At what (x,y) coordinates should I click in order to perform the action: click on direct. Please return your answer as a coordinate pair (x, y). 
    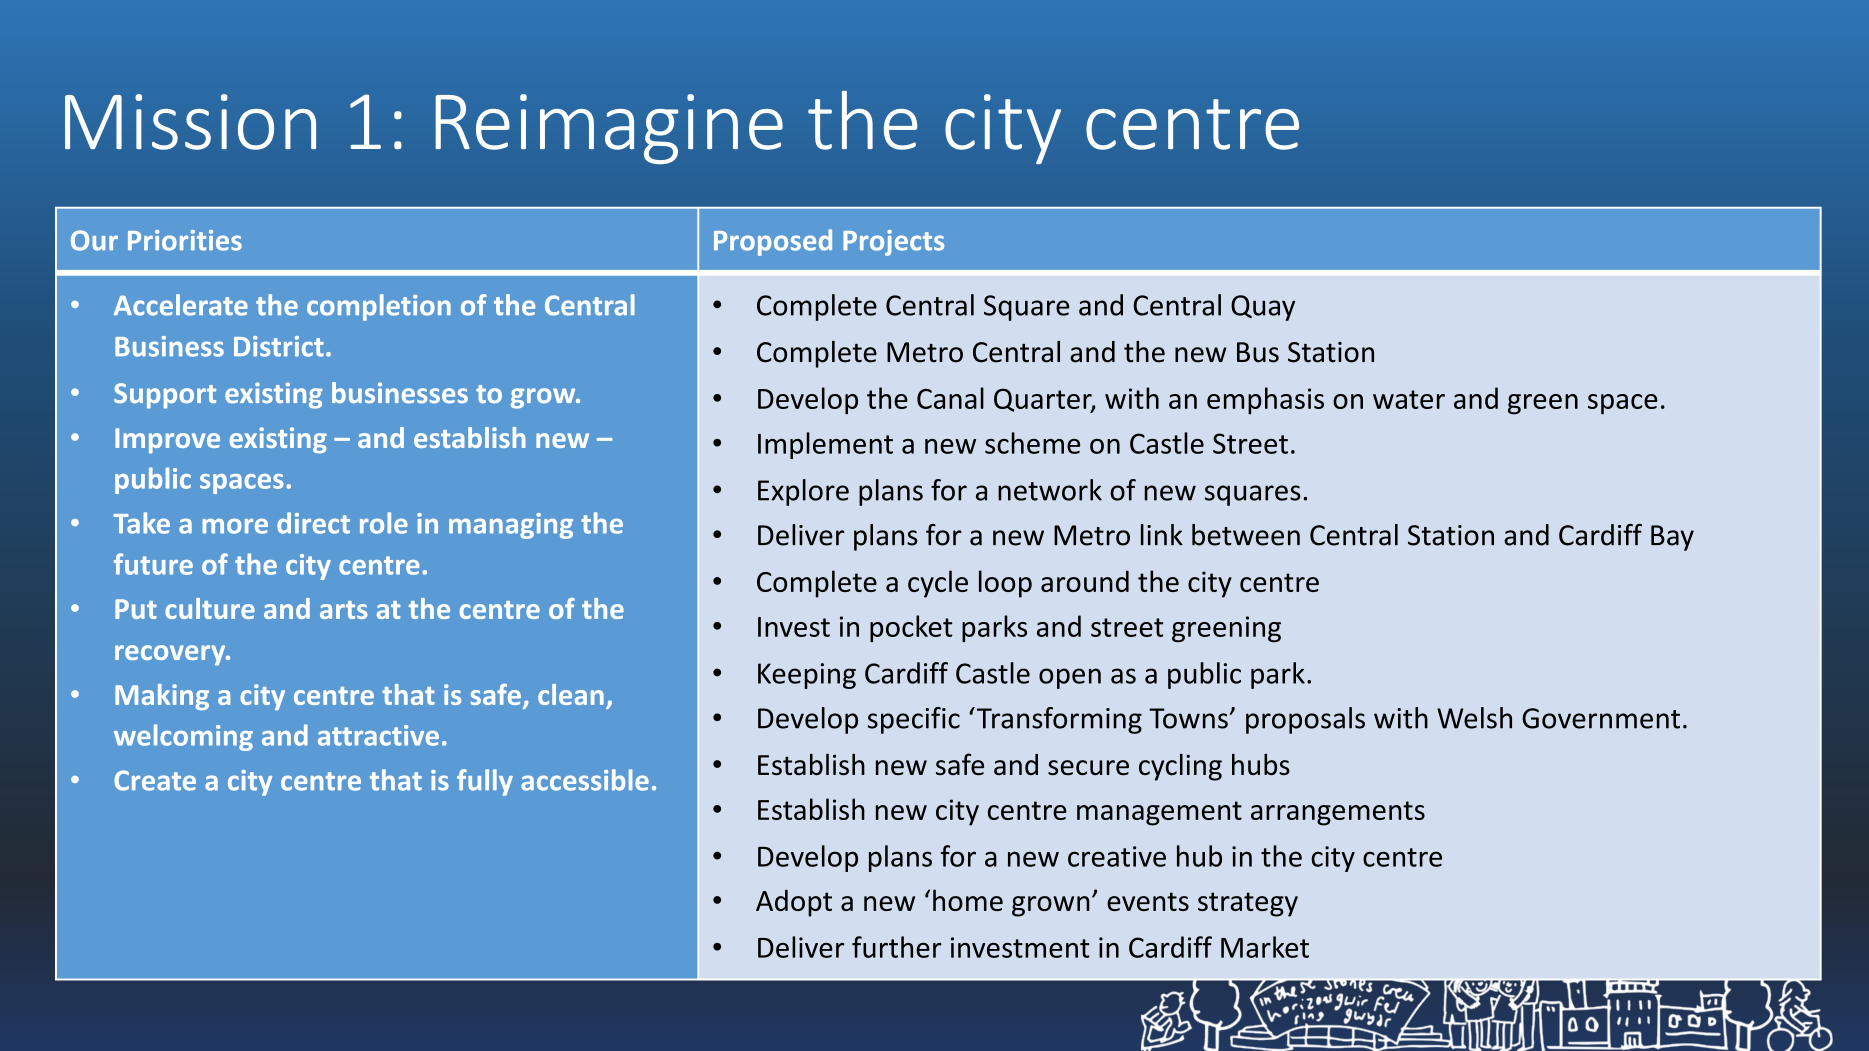
    Looking at the image, I should click on (313, 523).
